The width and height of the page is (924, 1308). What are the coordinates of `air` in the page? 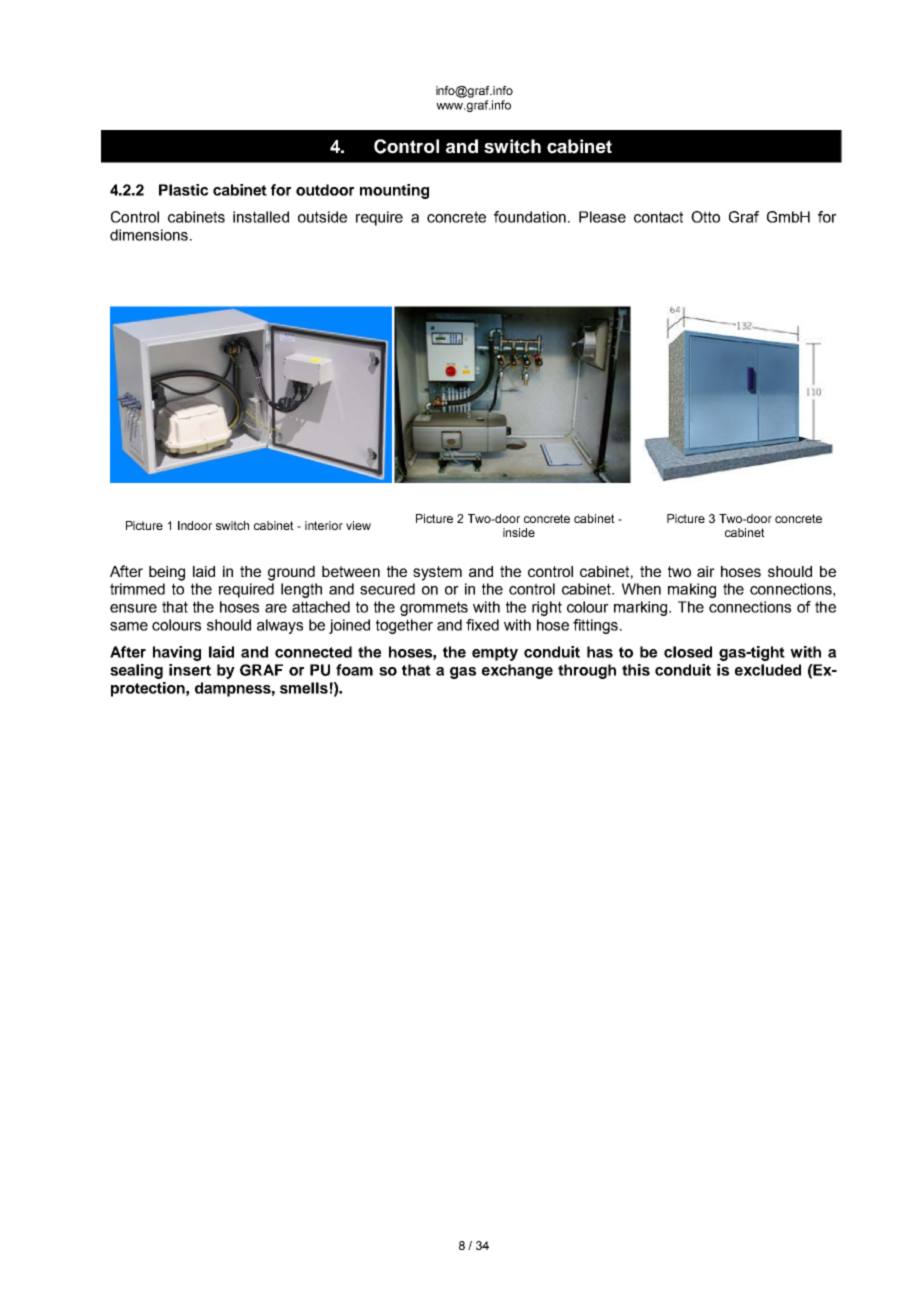 It's located at (706, 571).
